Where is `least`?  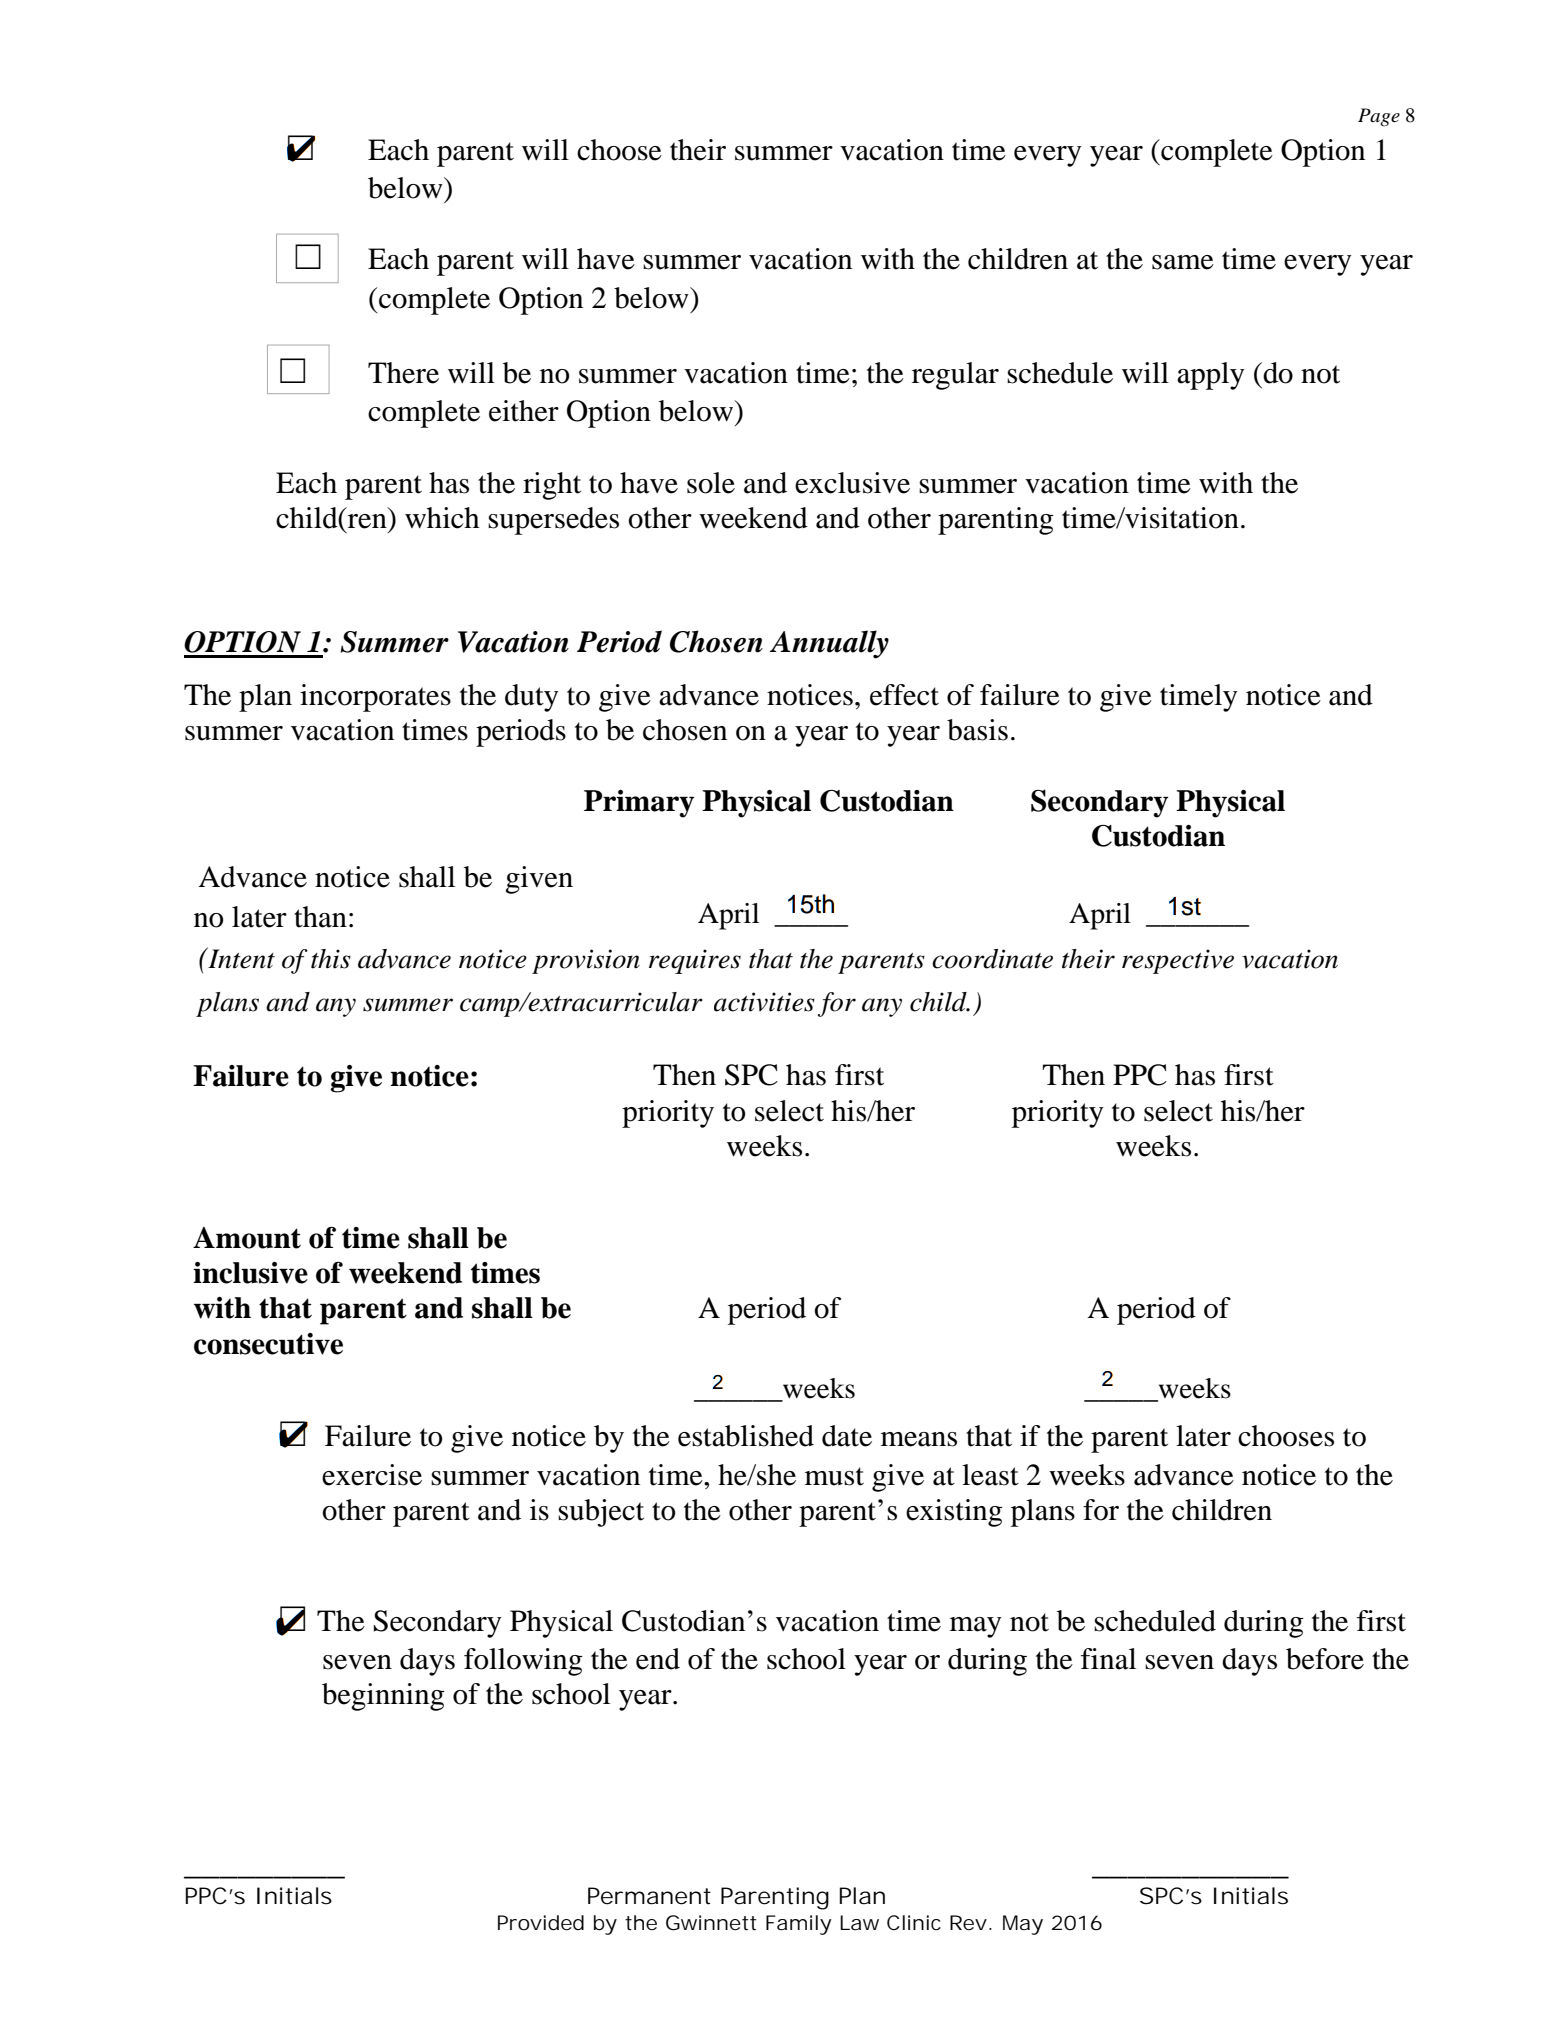 least is located at coordinates (990, 1475).
